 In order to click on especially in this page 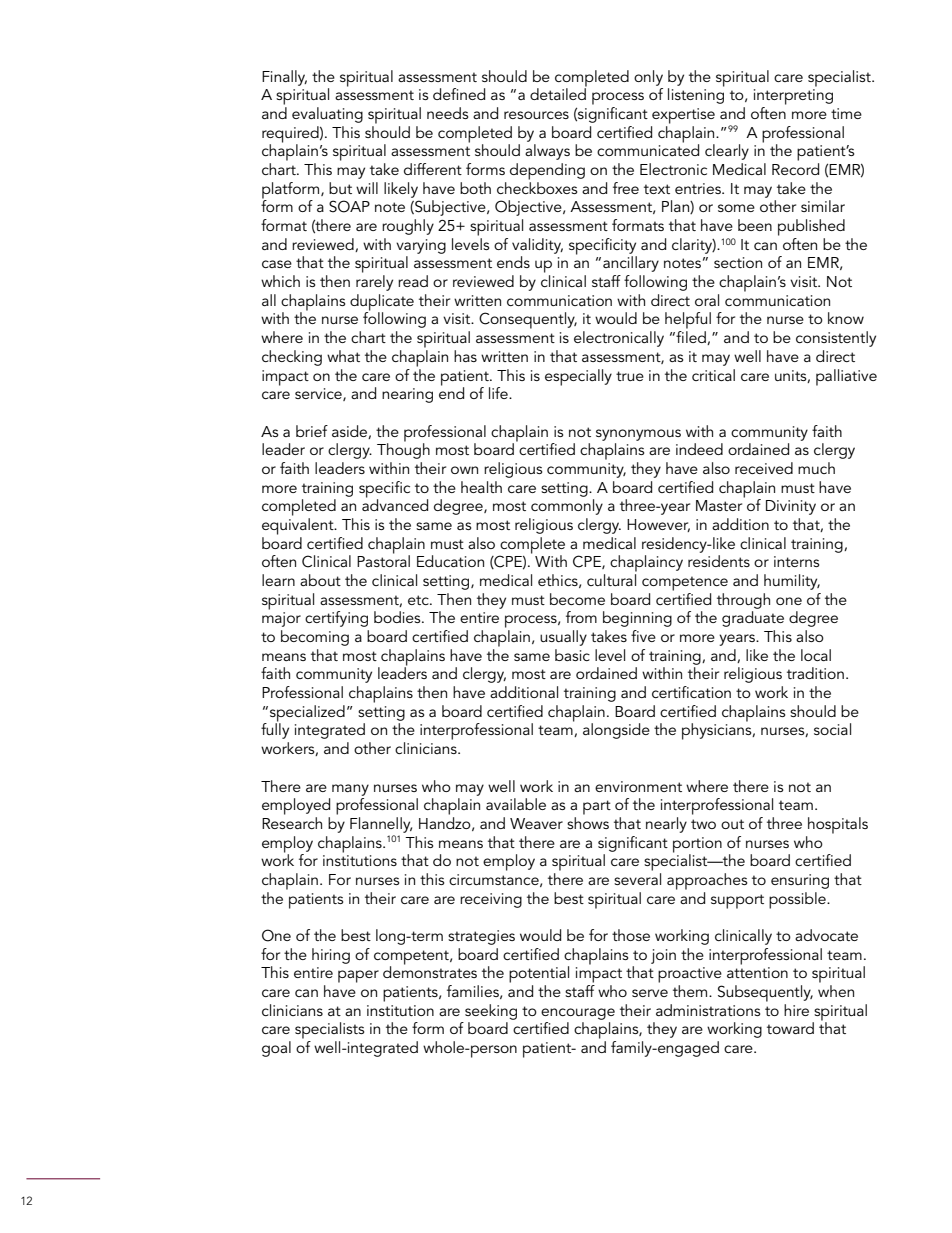, I will do `click(578, 377)`.
